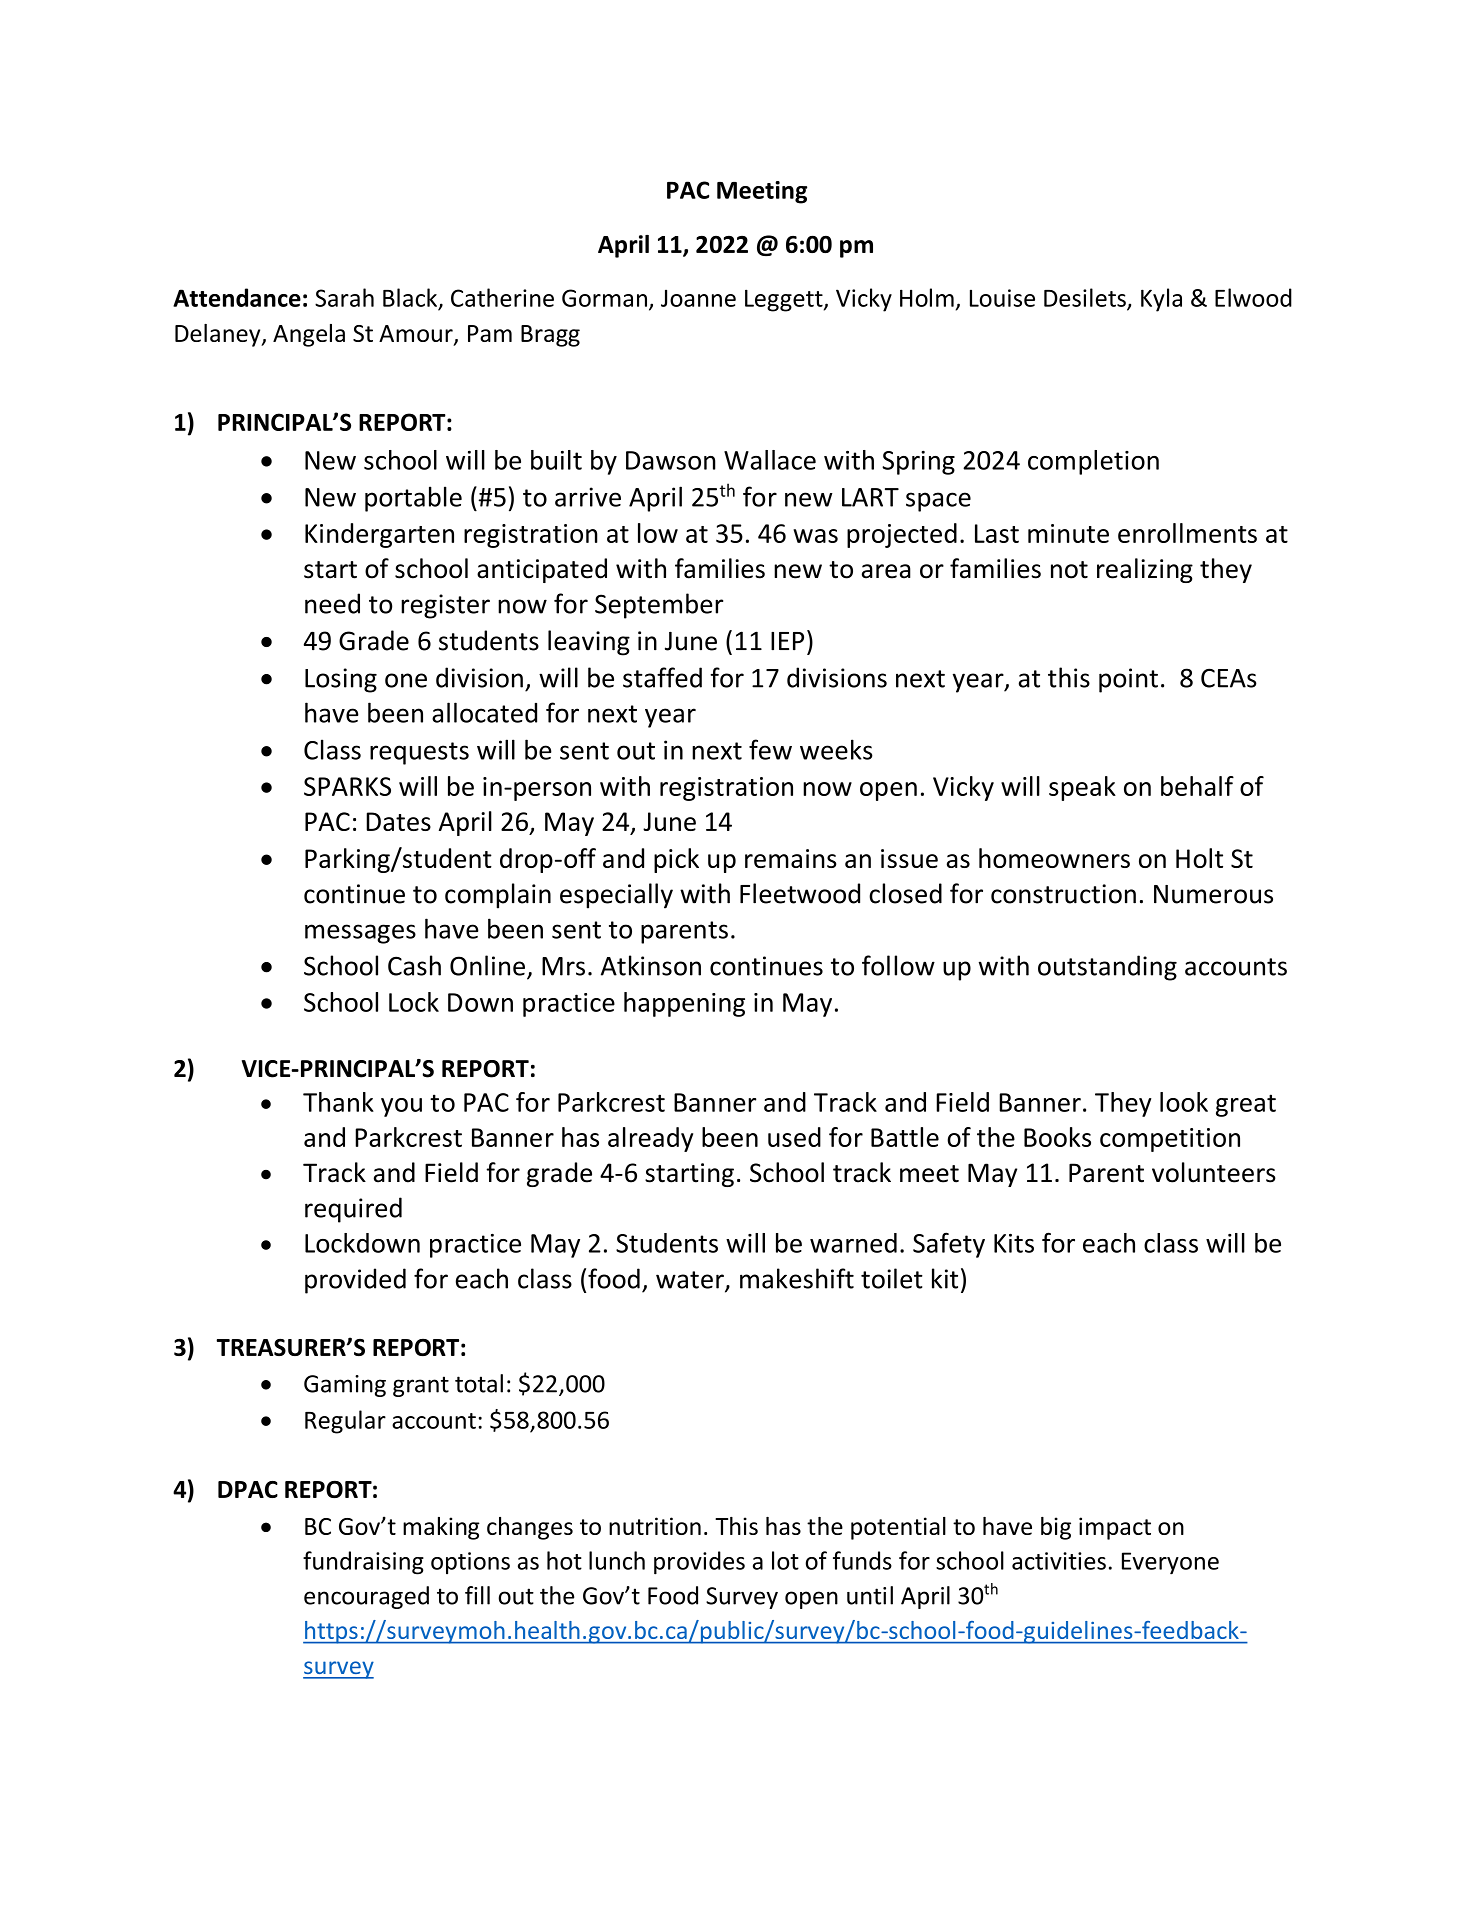 This screenshot has height=1905, width=1472. What do you see at coordinates (698, 298) in the screenshot?
I see `Joanne` at bounding box center [698, 298].
